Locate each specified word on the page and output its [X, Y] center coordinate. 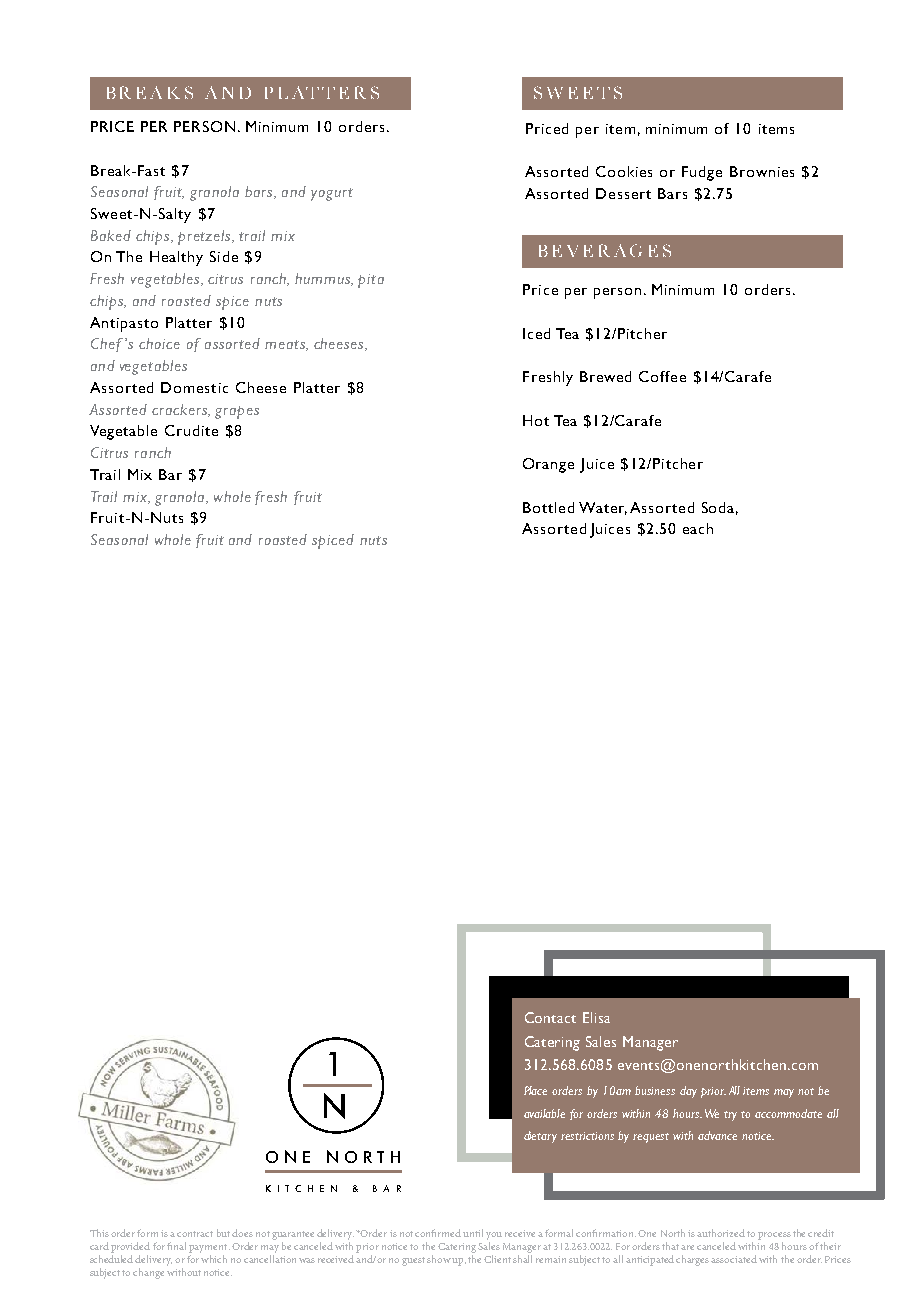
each [698, 528]
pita [371, 281]
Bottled [548, 507]
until [473, 1233]
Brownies [762, 171]
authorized [721, 1233]
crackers [180, 410]
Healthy [176, 258]
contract [195, 1234]
